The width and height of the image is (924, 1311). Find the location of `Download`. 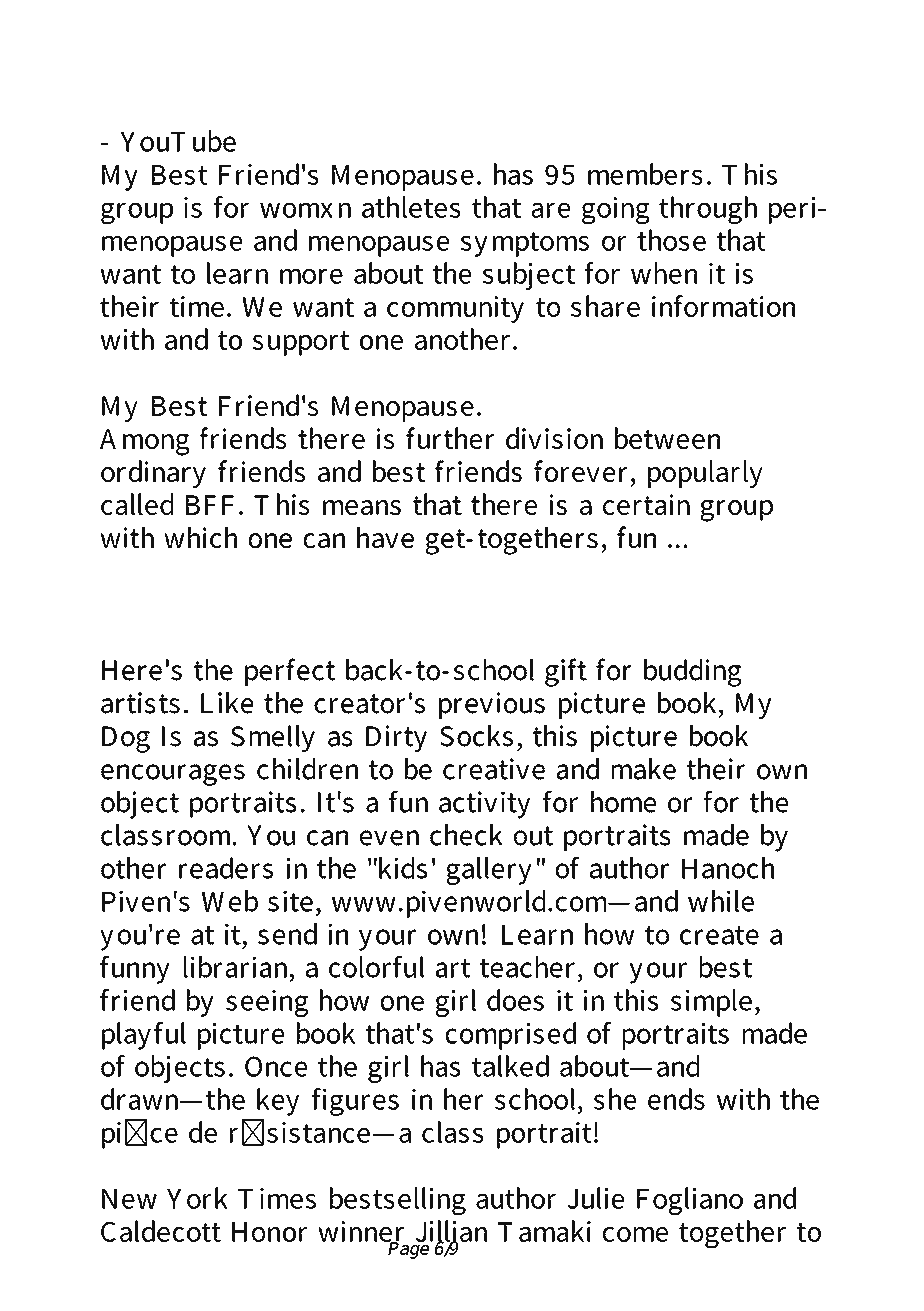

Download is located at coordinates (178, 53).
